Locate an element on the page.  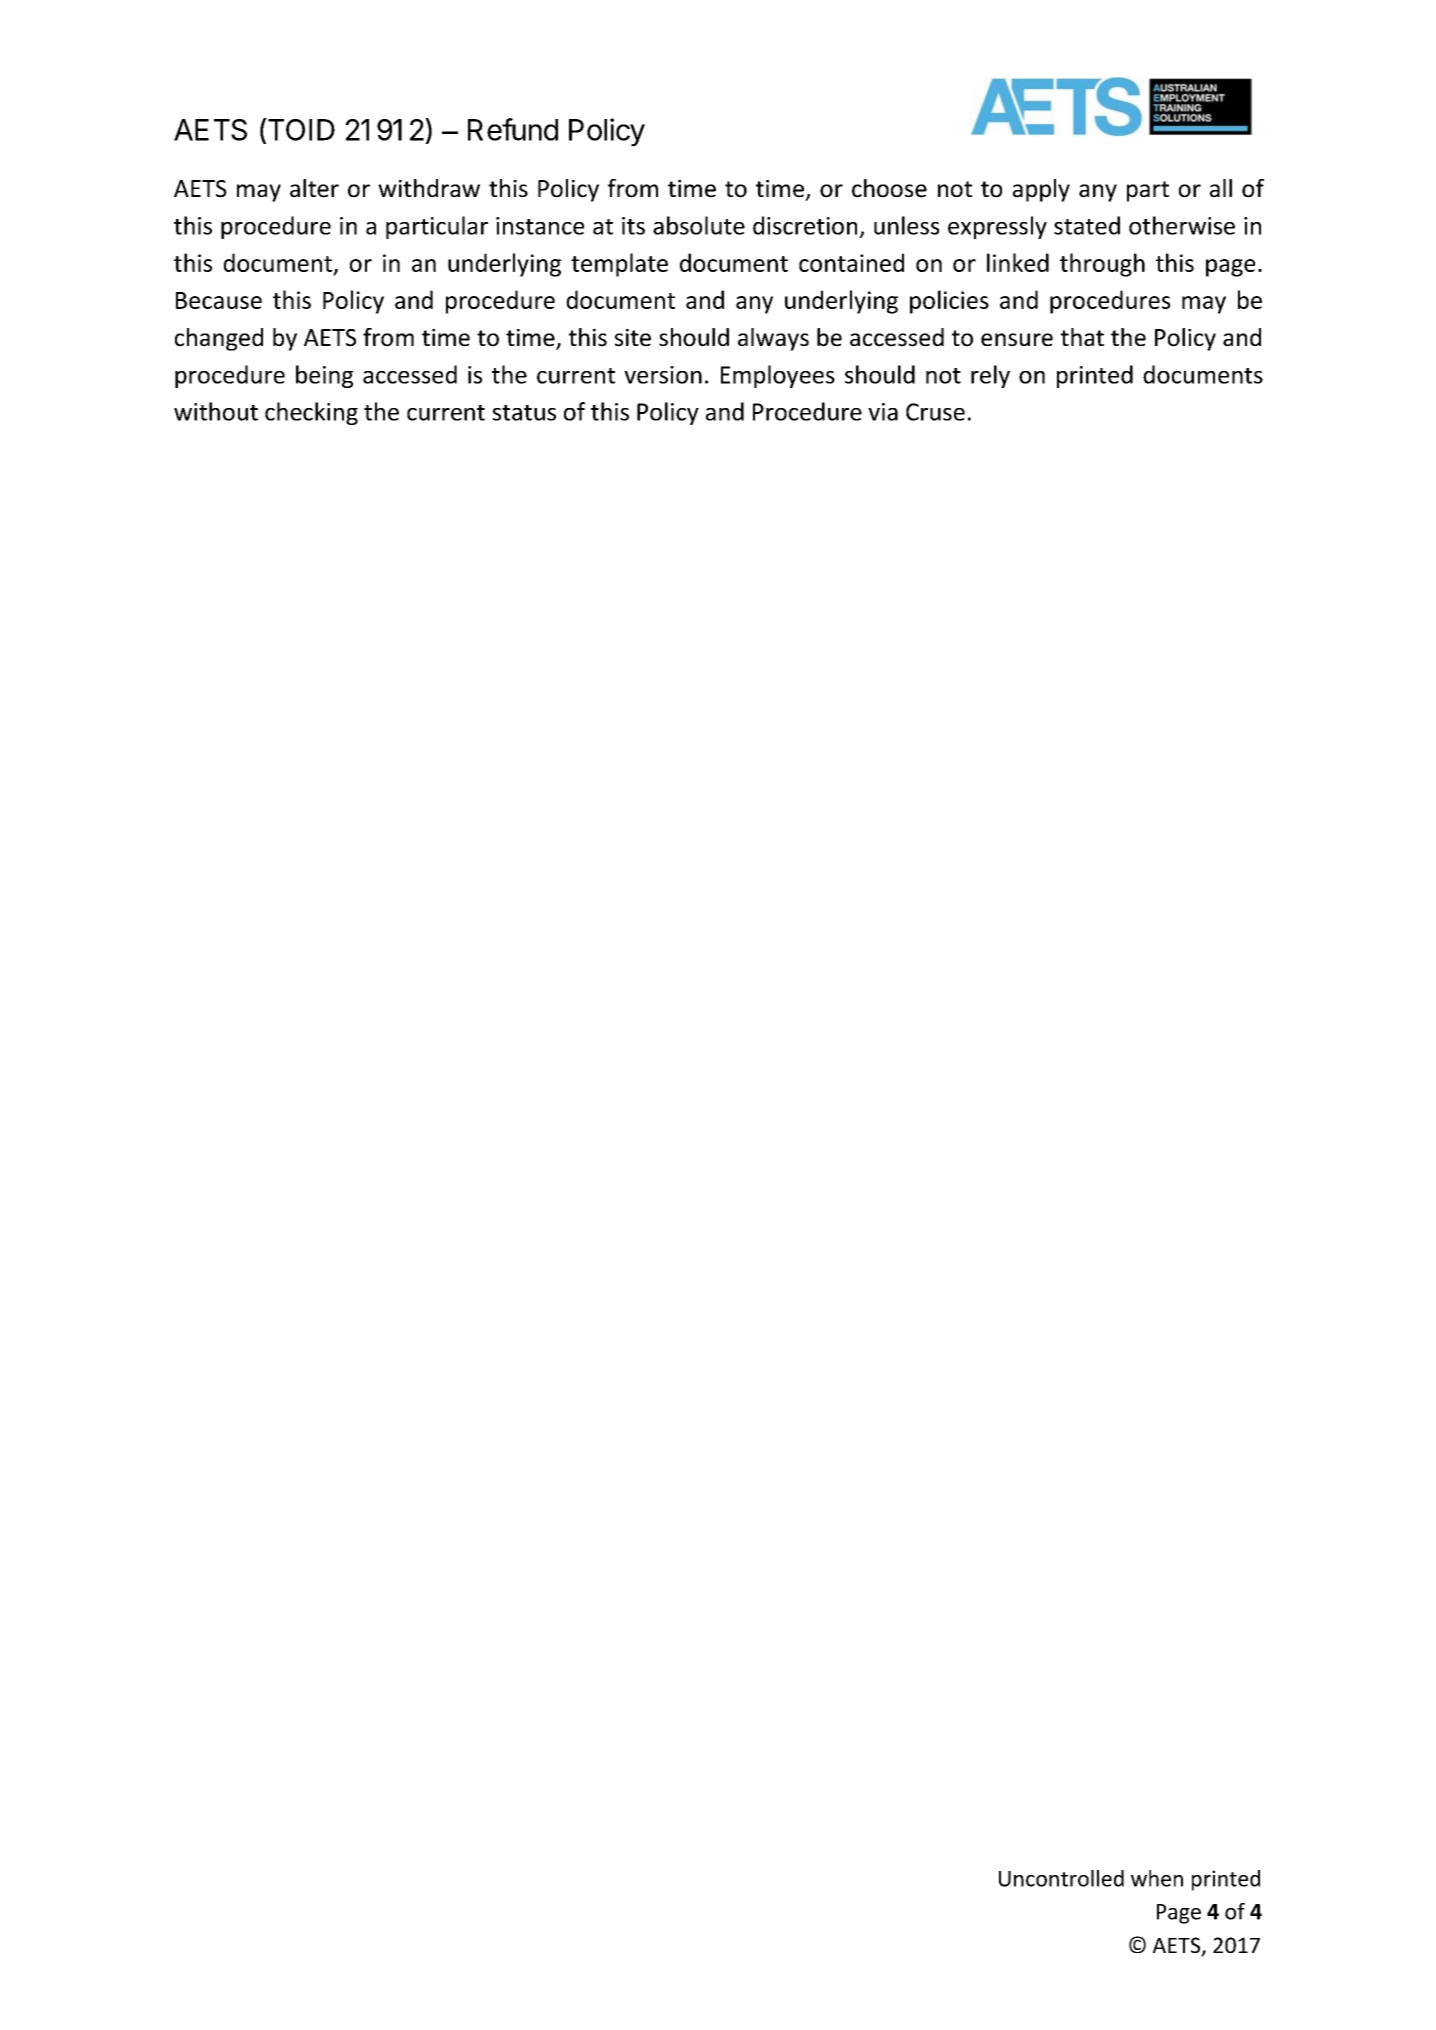
Employees is located at coordinates (778, 376).
